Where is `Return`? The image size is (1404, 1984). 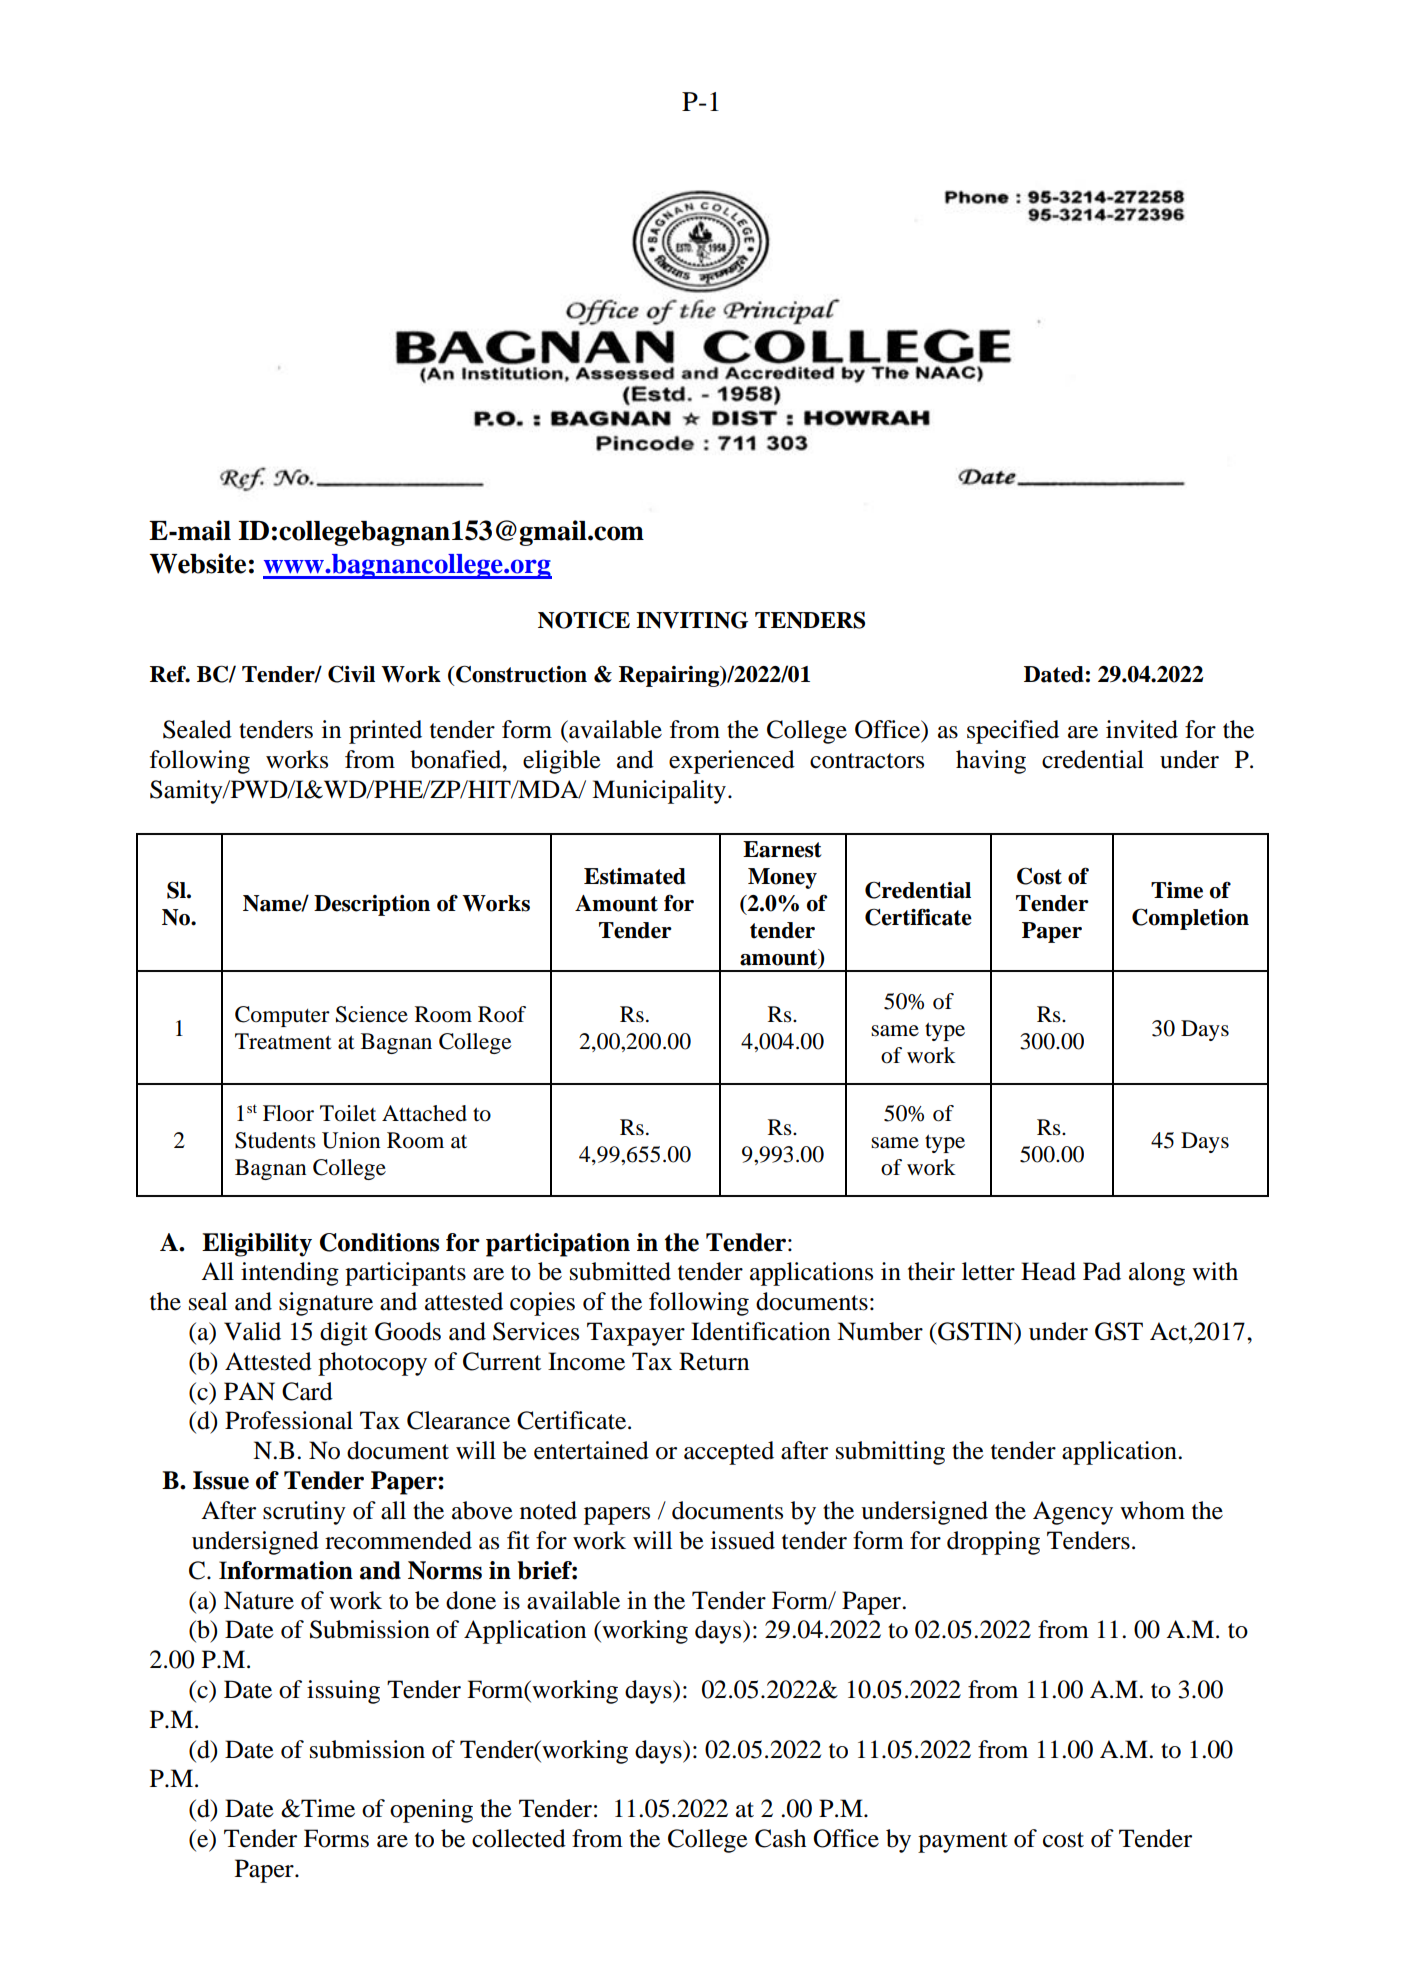
Return is located at coordinates (714, 1361).
